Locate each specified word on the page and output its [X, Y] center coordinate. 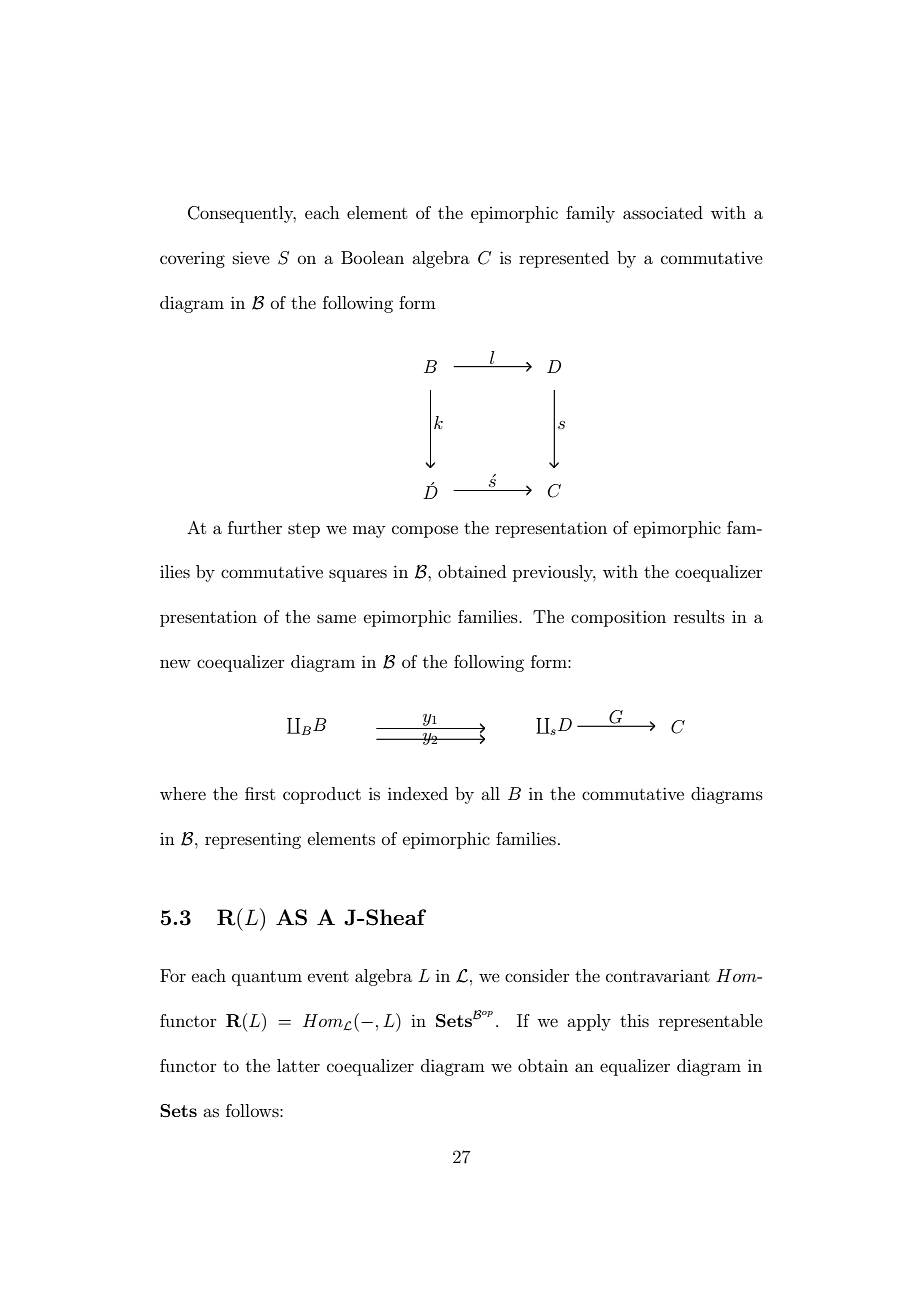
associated [663, 212]
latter [298, 1065]
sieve [251, 257]
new [175, 663]
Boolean [372, 257]
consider [537, 975]
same [336, 618]
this [634, 1020]
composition [618, 618]
